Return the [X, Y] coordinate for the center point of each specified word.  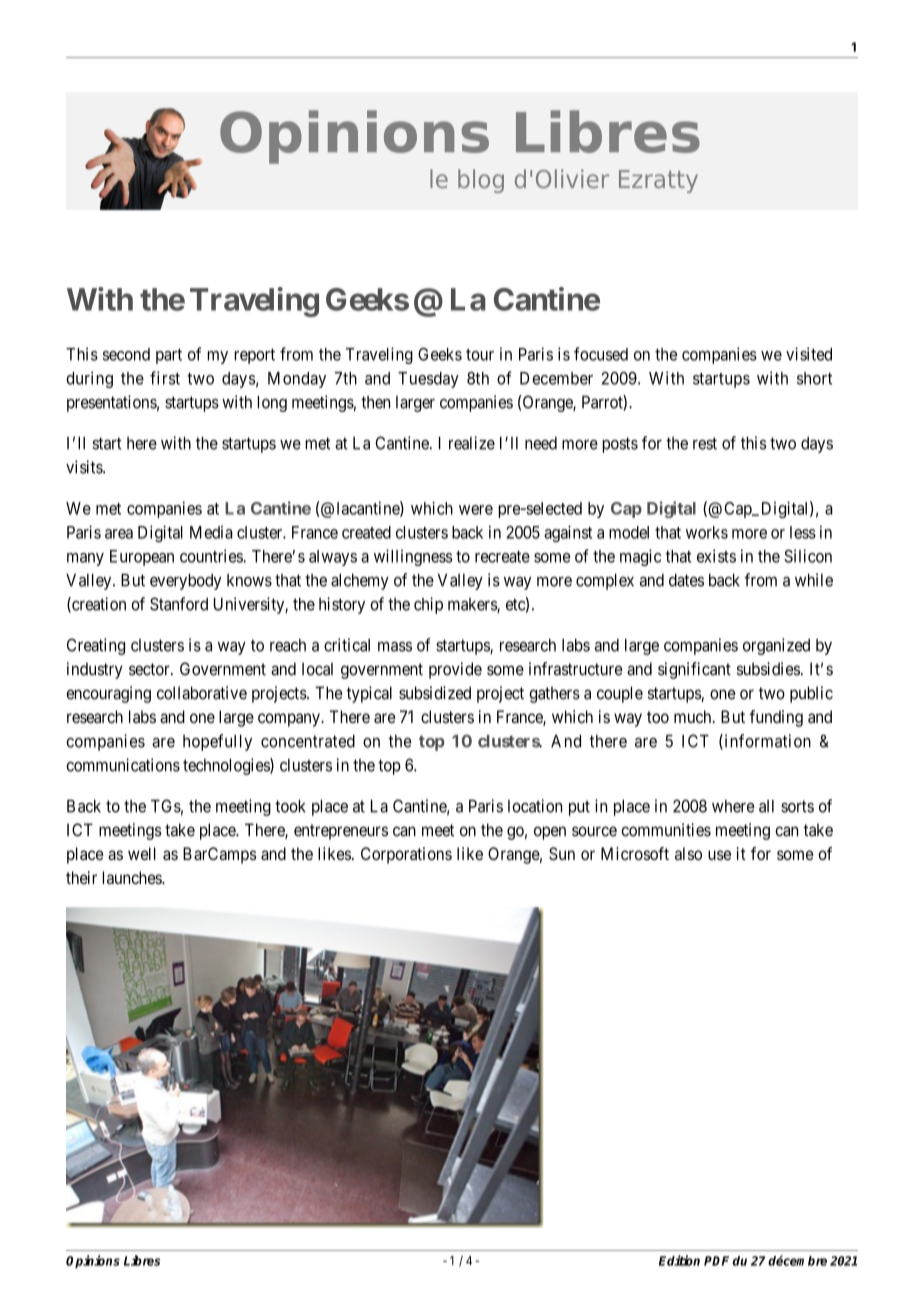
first [165, 378]
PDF [716, 1261]
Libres [142, 1260]
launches [132, 877]
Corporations [406, 855]
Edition [679, 1260]
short [814, 378]
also [688, 853]
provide [455, 670]
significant [694, 670]
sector [150, 669]
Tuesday [428, 380]
